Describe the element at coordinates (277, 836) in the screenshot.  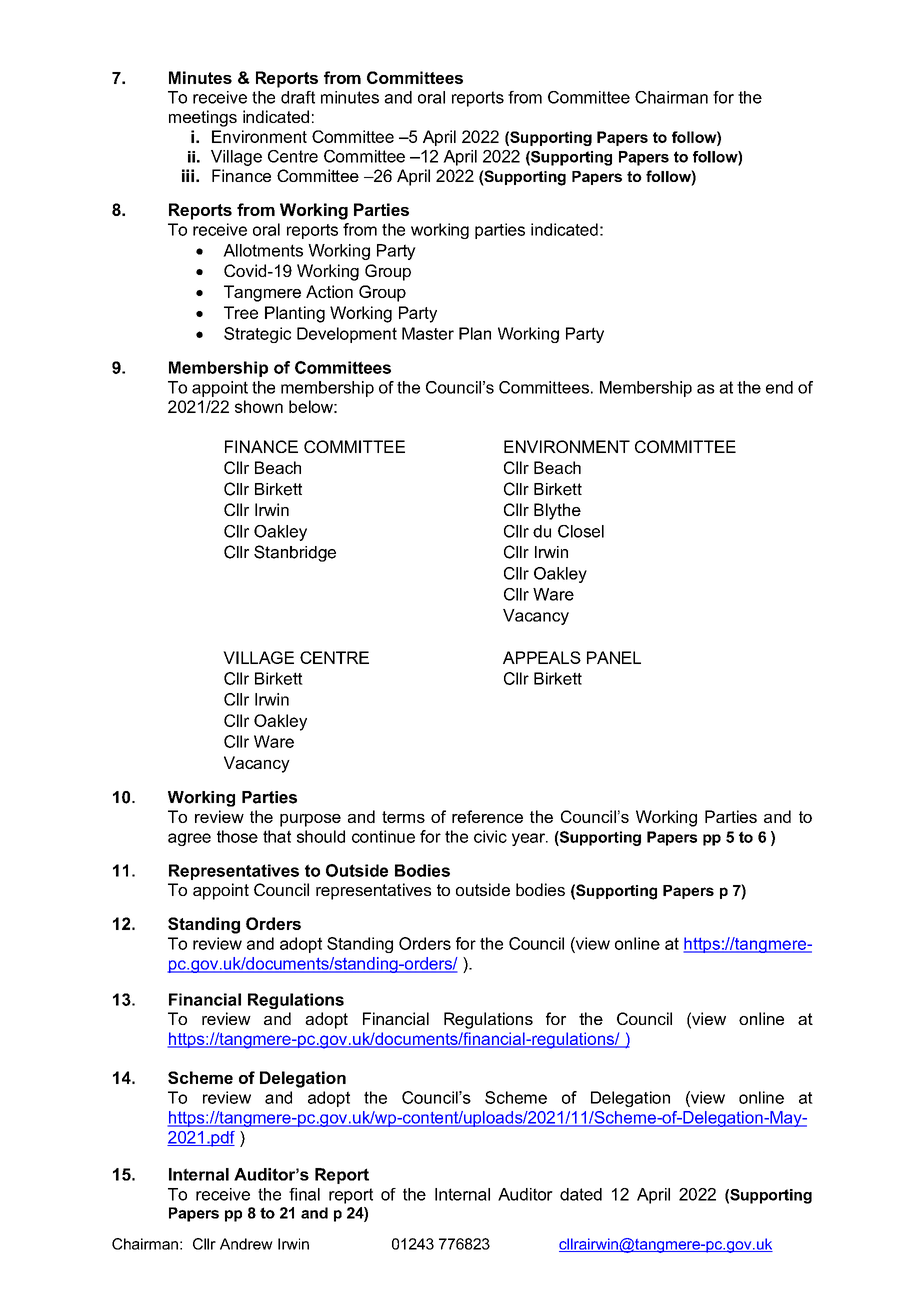
I see `that` at that location.
